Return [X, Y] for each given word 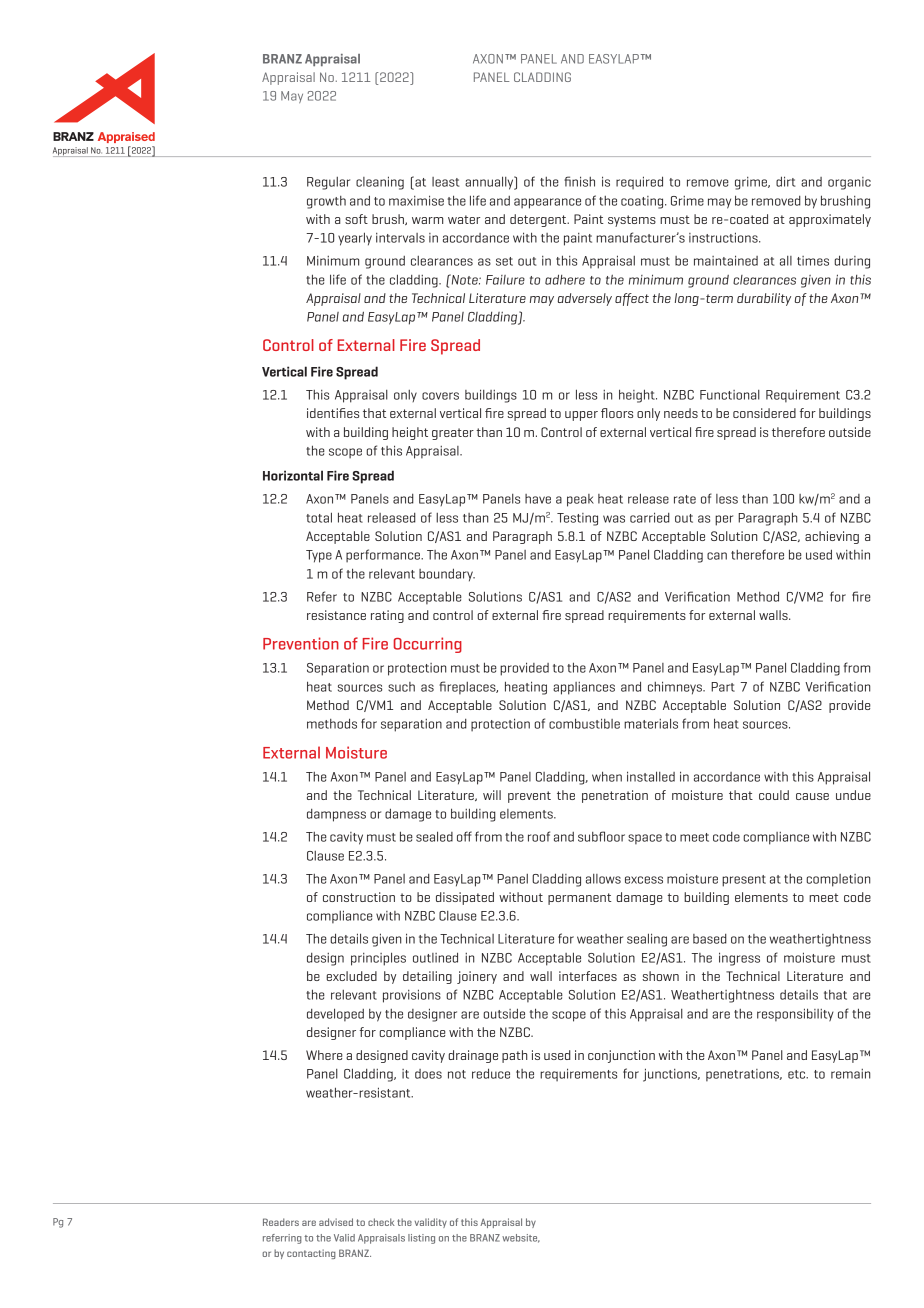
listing [421, 1239]
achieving [832, 537]
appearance [547, 203]
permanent [580, 899]
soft [356, 219]
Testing [577, 519]
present [744, 881]
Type [319, 556]
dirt [786, 181]
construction [359, 897]
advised [336, 1222]
